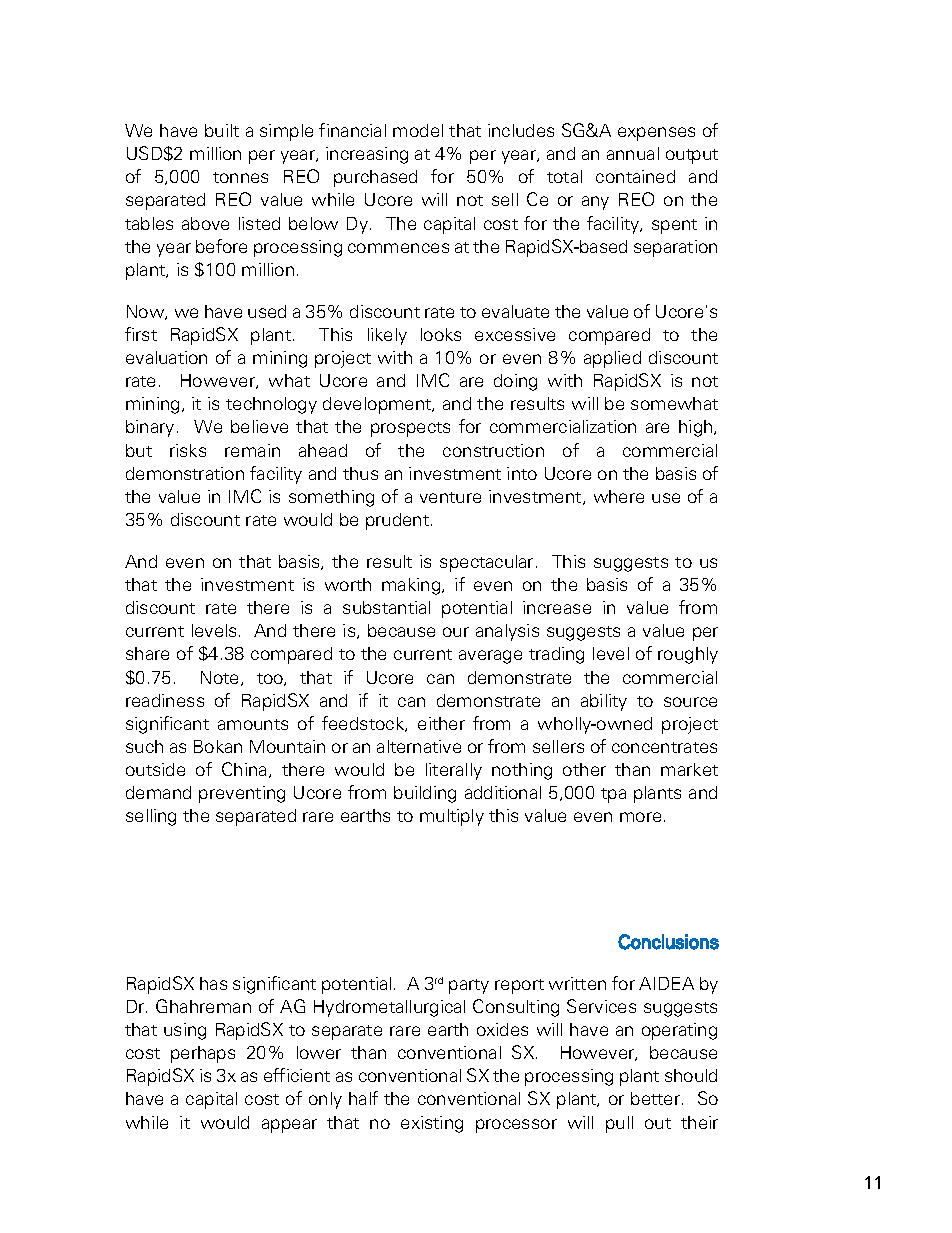  I want to click on Note, so click(221, 678).
